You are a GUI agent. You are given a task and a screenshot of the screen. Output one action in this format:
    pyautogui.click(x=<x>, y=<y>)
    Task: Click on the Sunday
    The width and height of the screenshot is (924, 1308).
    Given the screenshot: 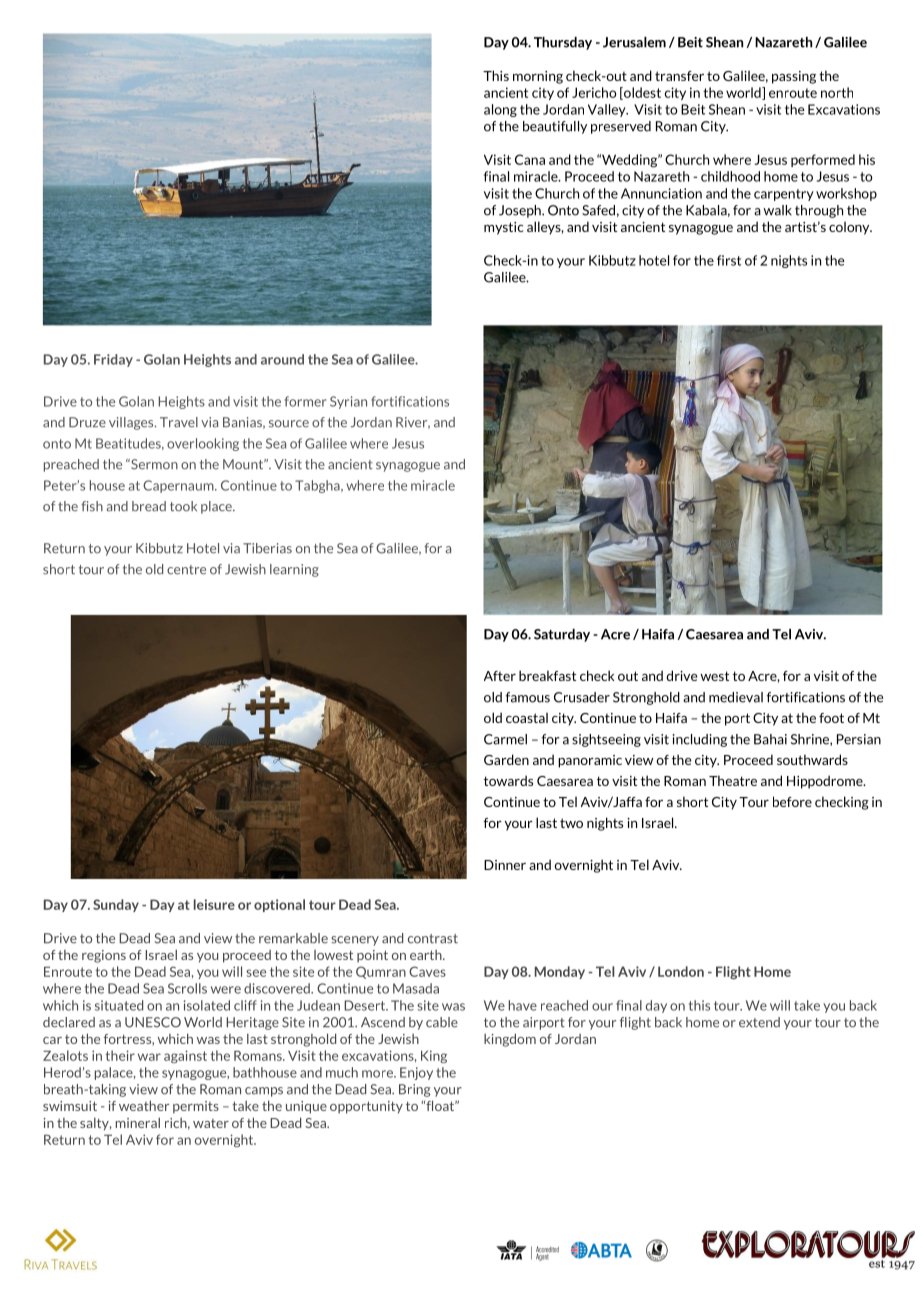 What is the action you would take?
    pyautogui.click(x=116, y=905)
